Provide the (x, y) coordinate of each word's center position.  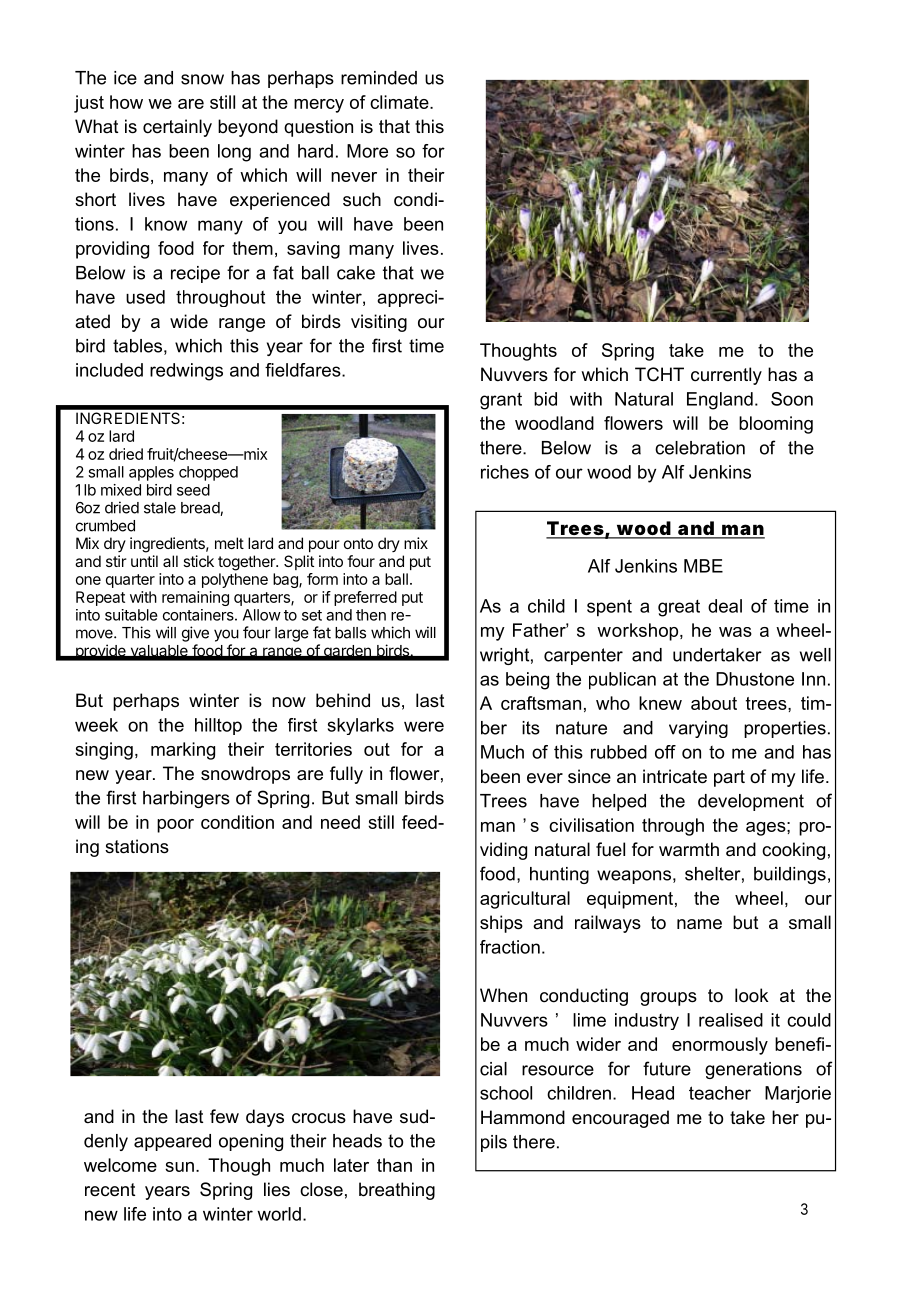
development (751, 802)
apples (151, 473)
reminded (379, 78)
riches (505, 472)
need (340, 822)
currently (726, 376)
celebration (700, 448)
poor (175, 826)
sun (179, 1167)
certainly (177, 128)
